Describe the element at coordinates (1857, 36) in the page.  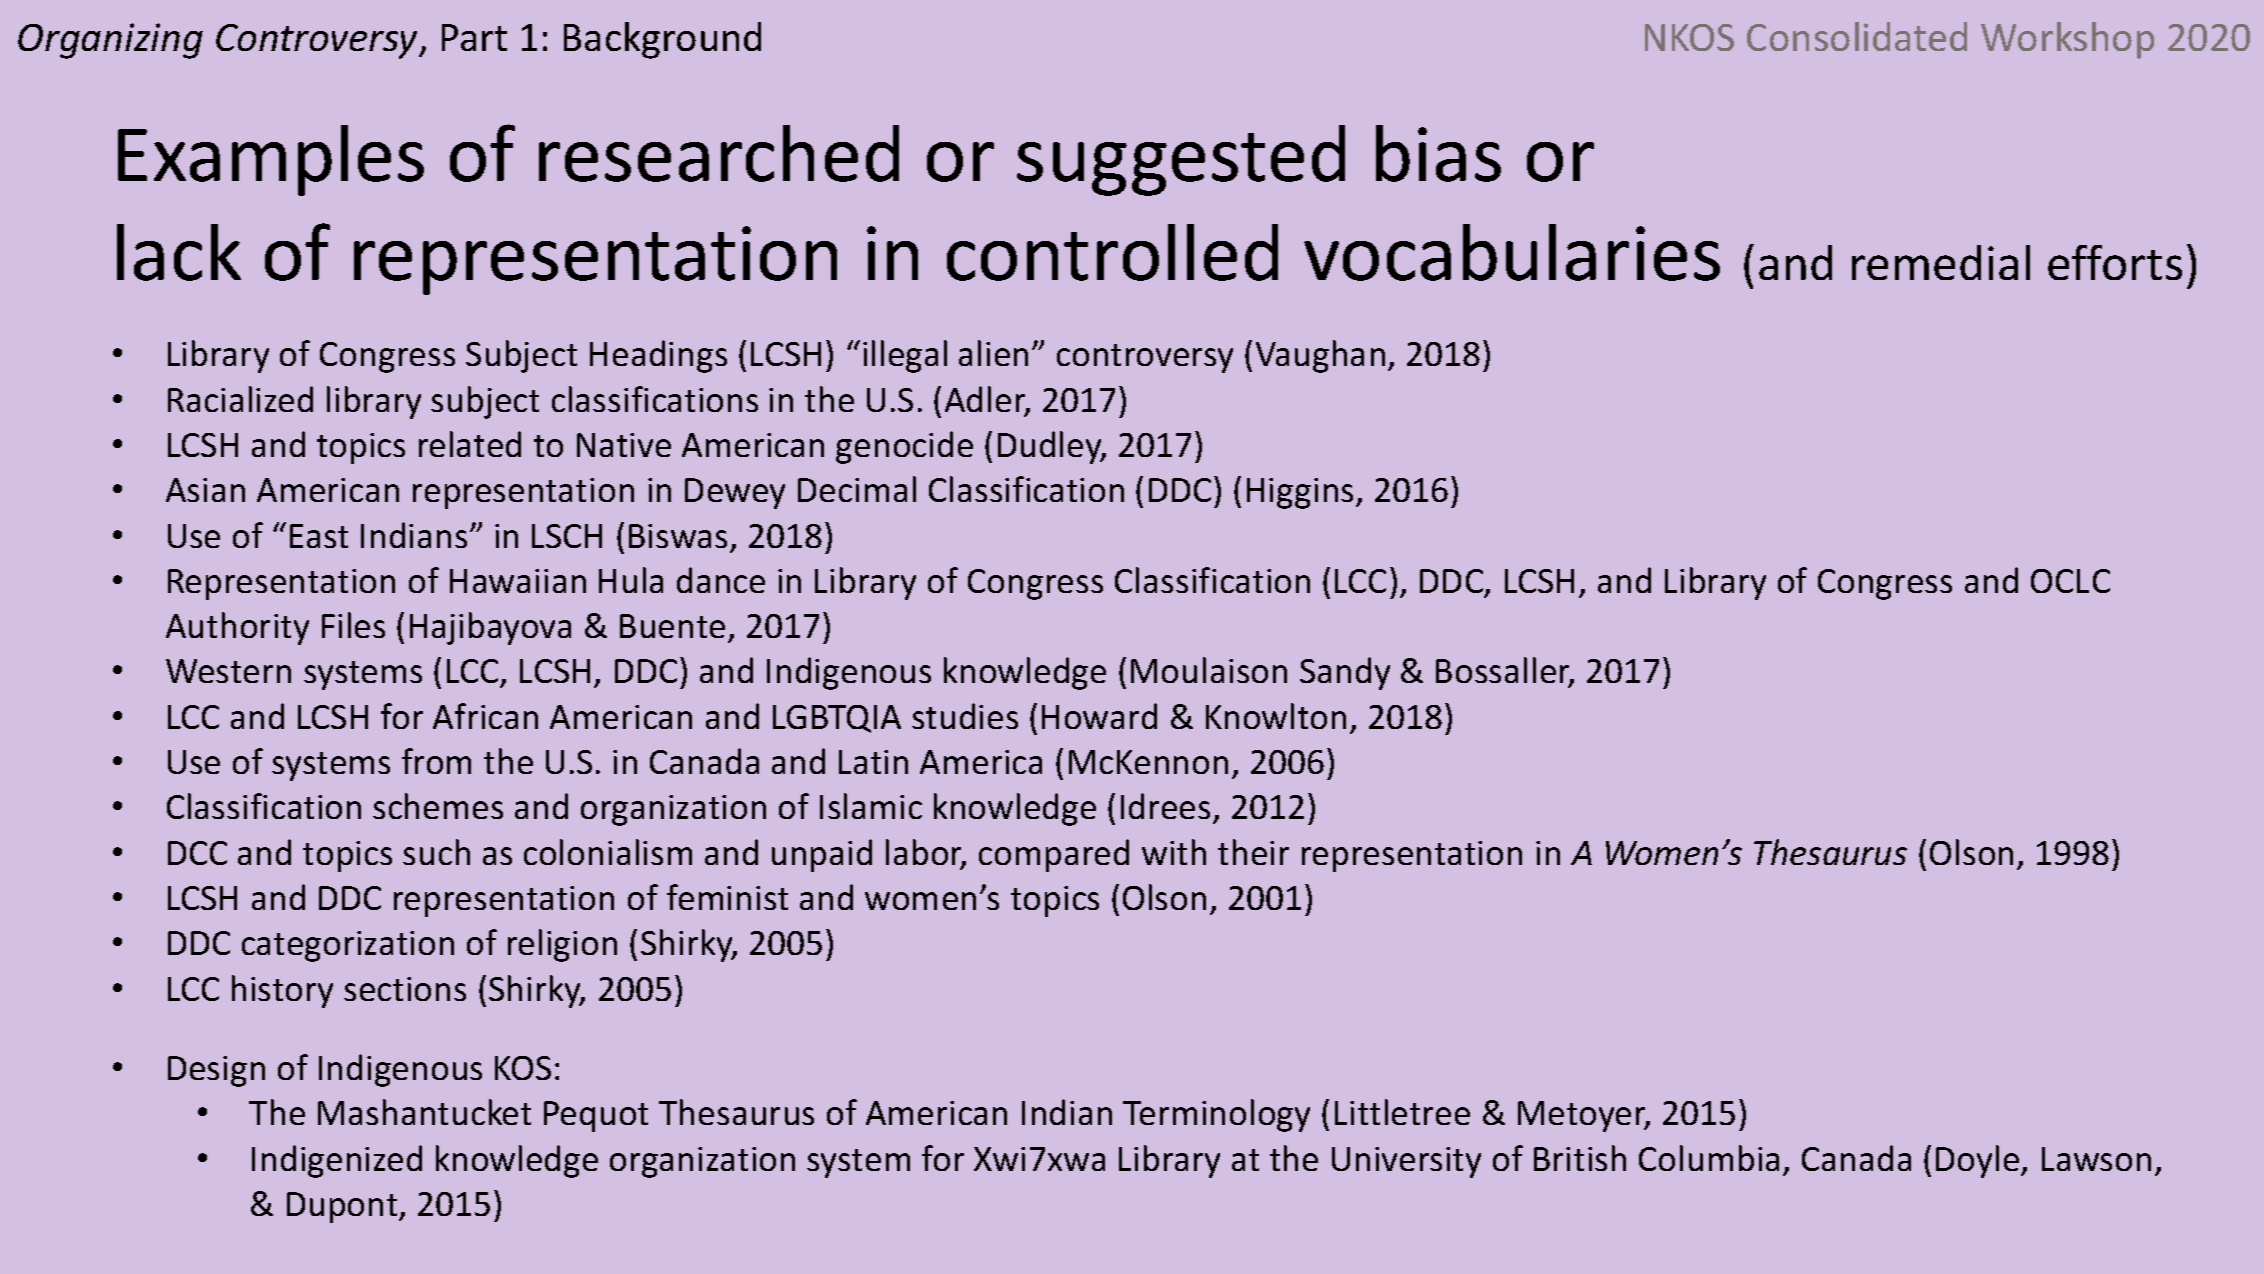
I see `Consolidated` at that location.
